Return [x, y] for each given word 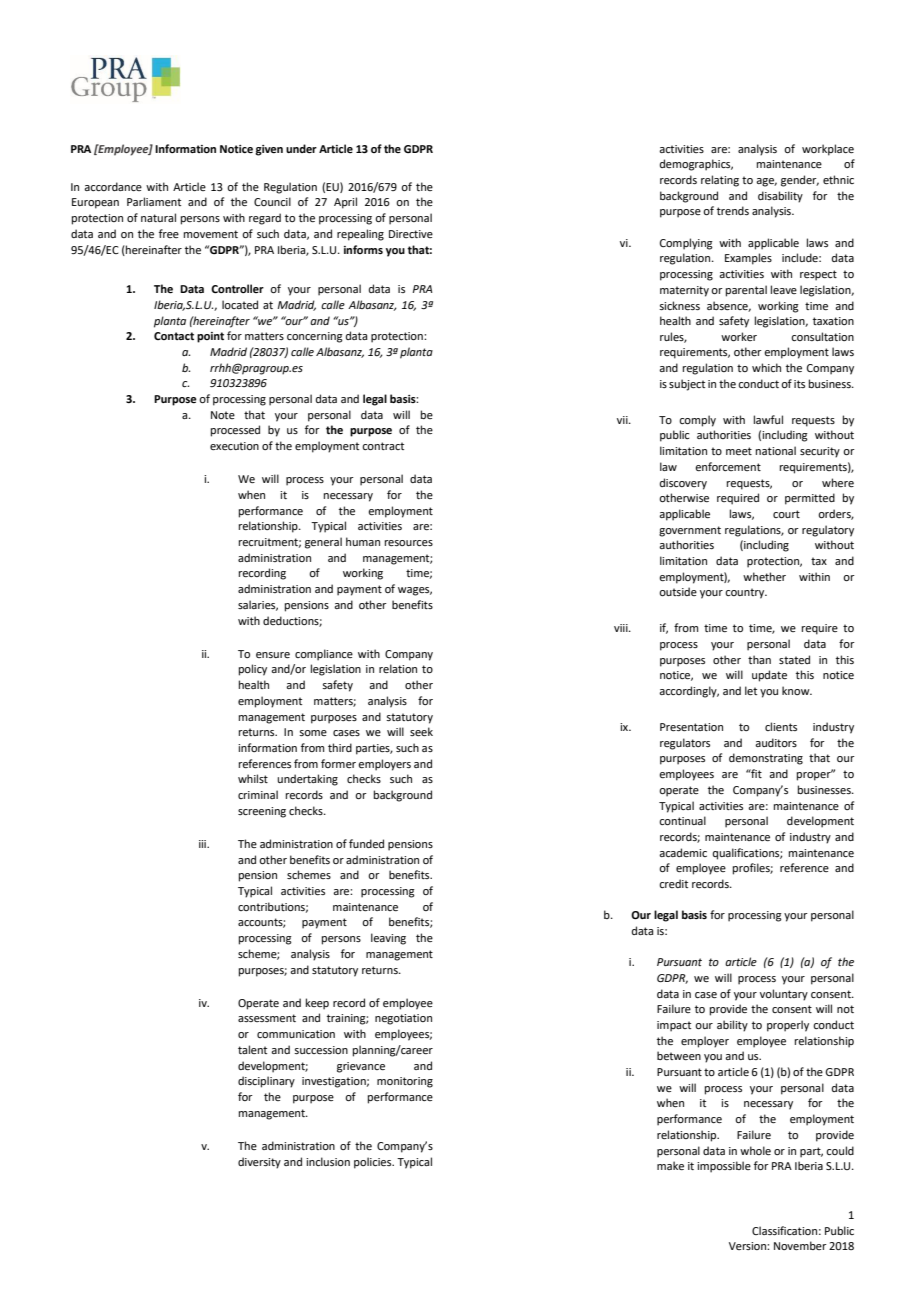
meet [739, 451]
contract [383, 446]
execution [234, 446]
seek [421, 731]
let [751, 690]
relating [720, 181]
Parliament [154, 201]
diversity [259, 1163]
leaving [388, 939]
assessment [267, 1018]
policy [253, 670]
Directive [411, 234]
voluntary [784, 995]
